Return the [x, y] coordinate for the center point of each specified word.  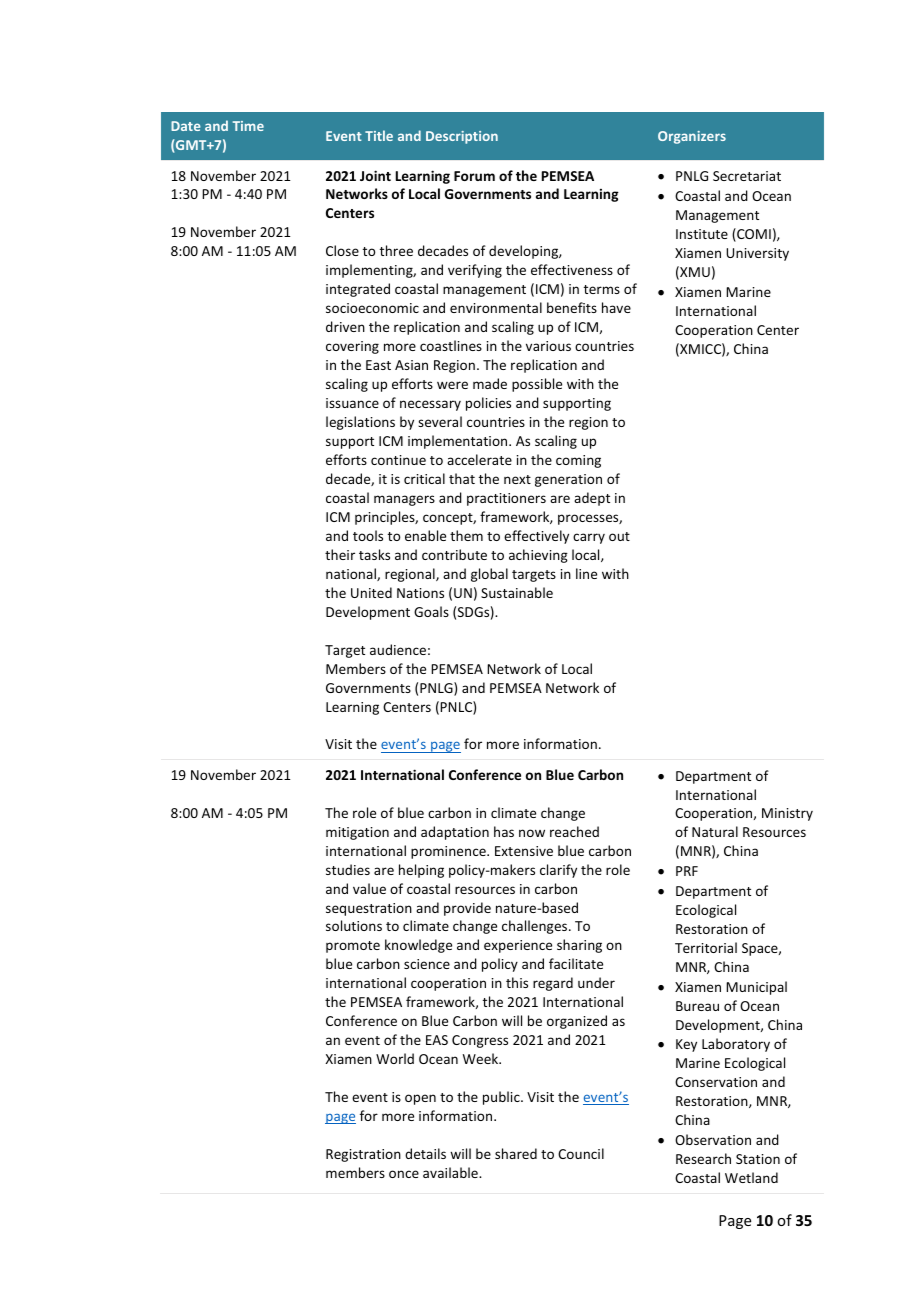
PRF [687, 871]
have [616, 307]
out [619, 536]
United [371, 592]
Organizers [692, 137]
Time [248, 126]
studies [348, 869]
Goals [431, 611]
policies [488, 404]
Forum [474, 176]
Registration [363, 1155]
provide [467, 909]
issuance [352, 403]
